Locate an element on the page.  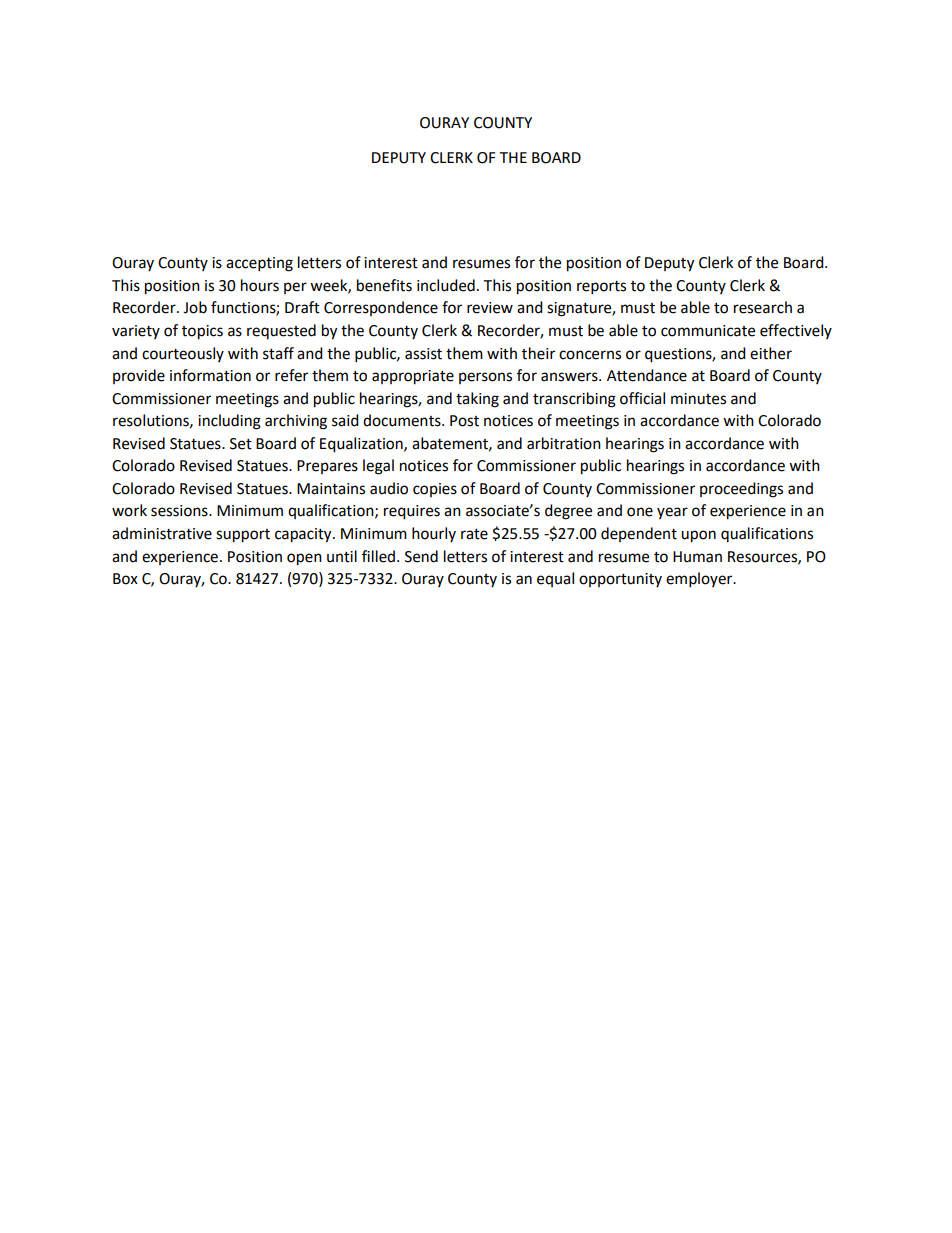
Box is located at coordinates (125, 579).
